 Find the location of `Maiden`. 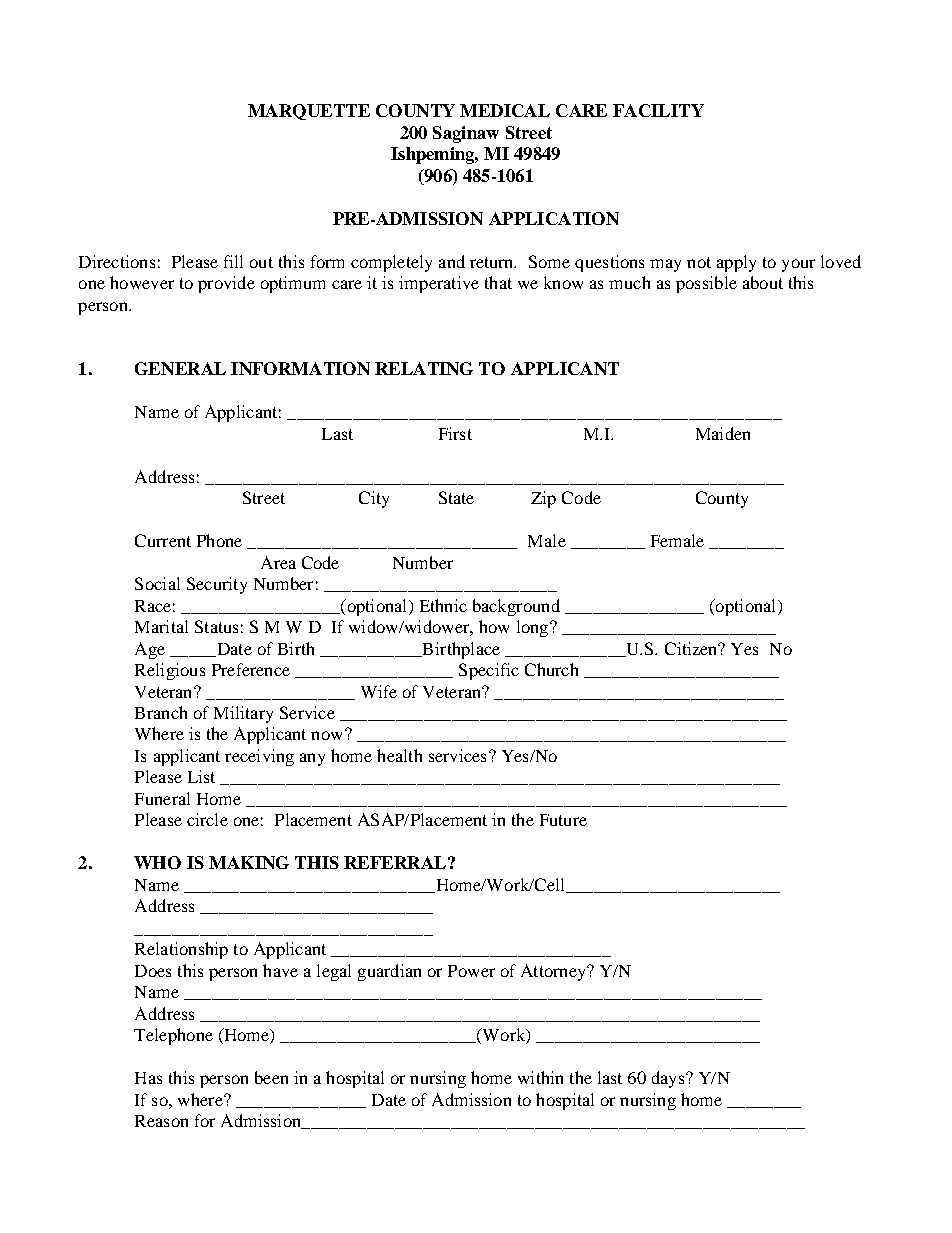

Maiden is located at coordinates (723, 433).
